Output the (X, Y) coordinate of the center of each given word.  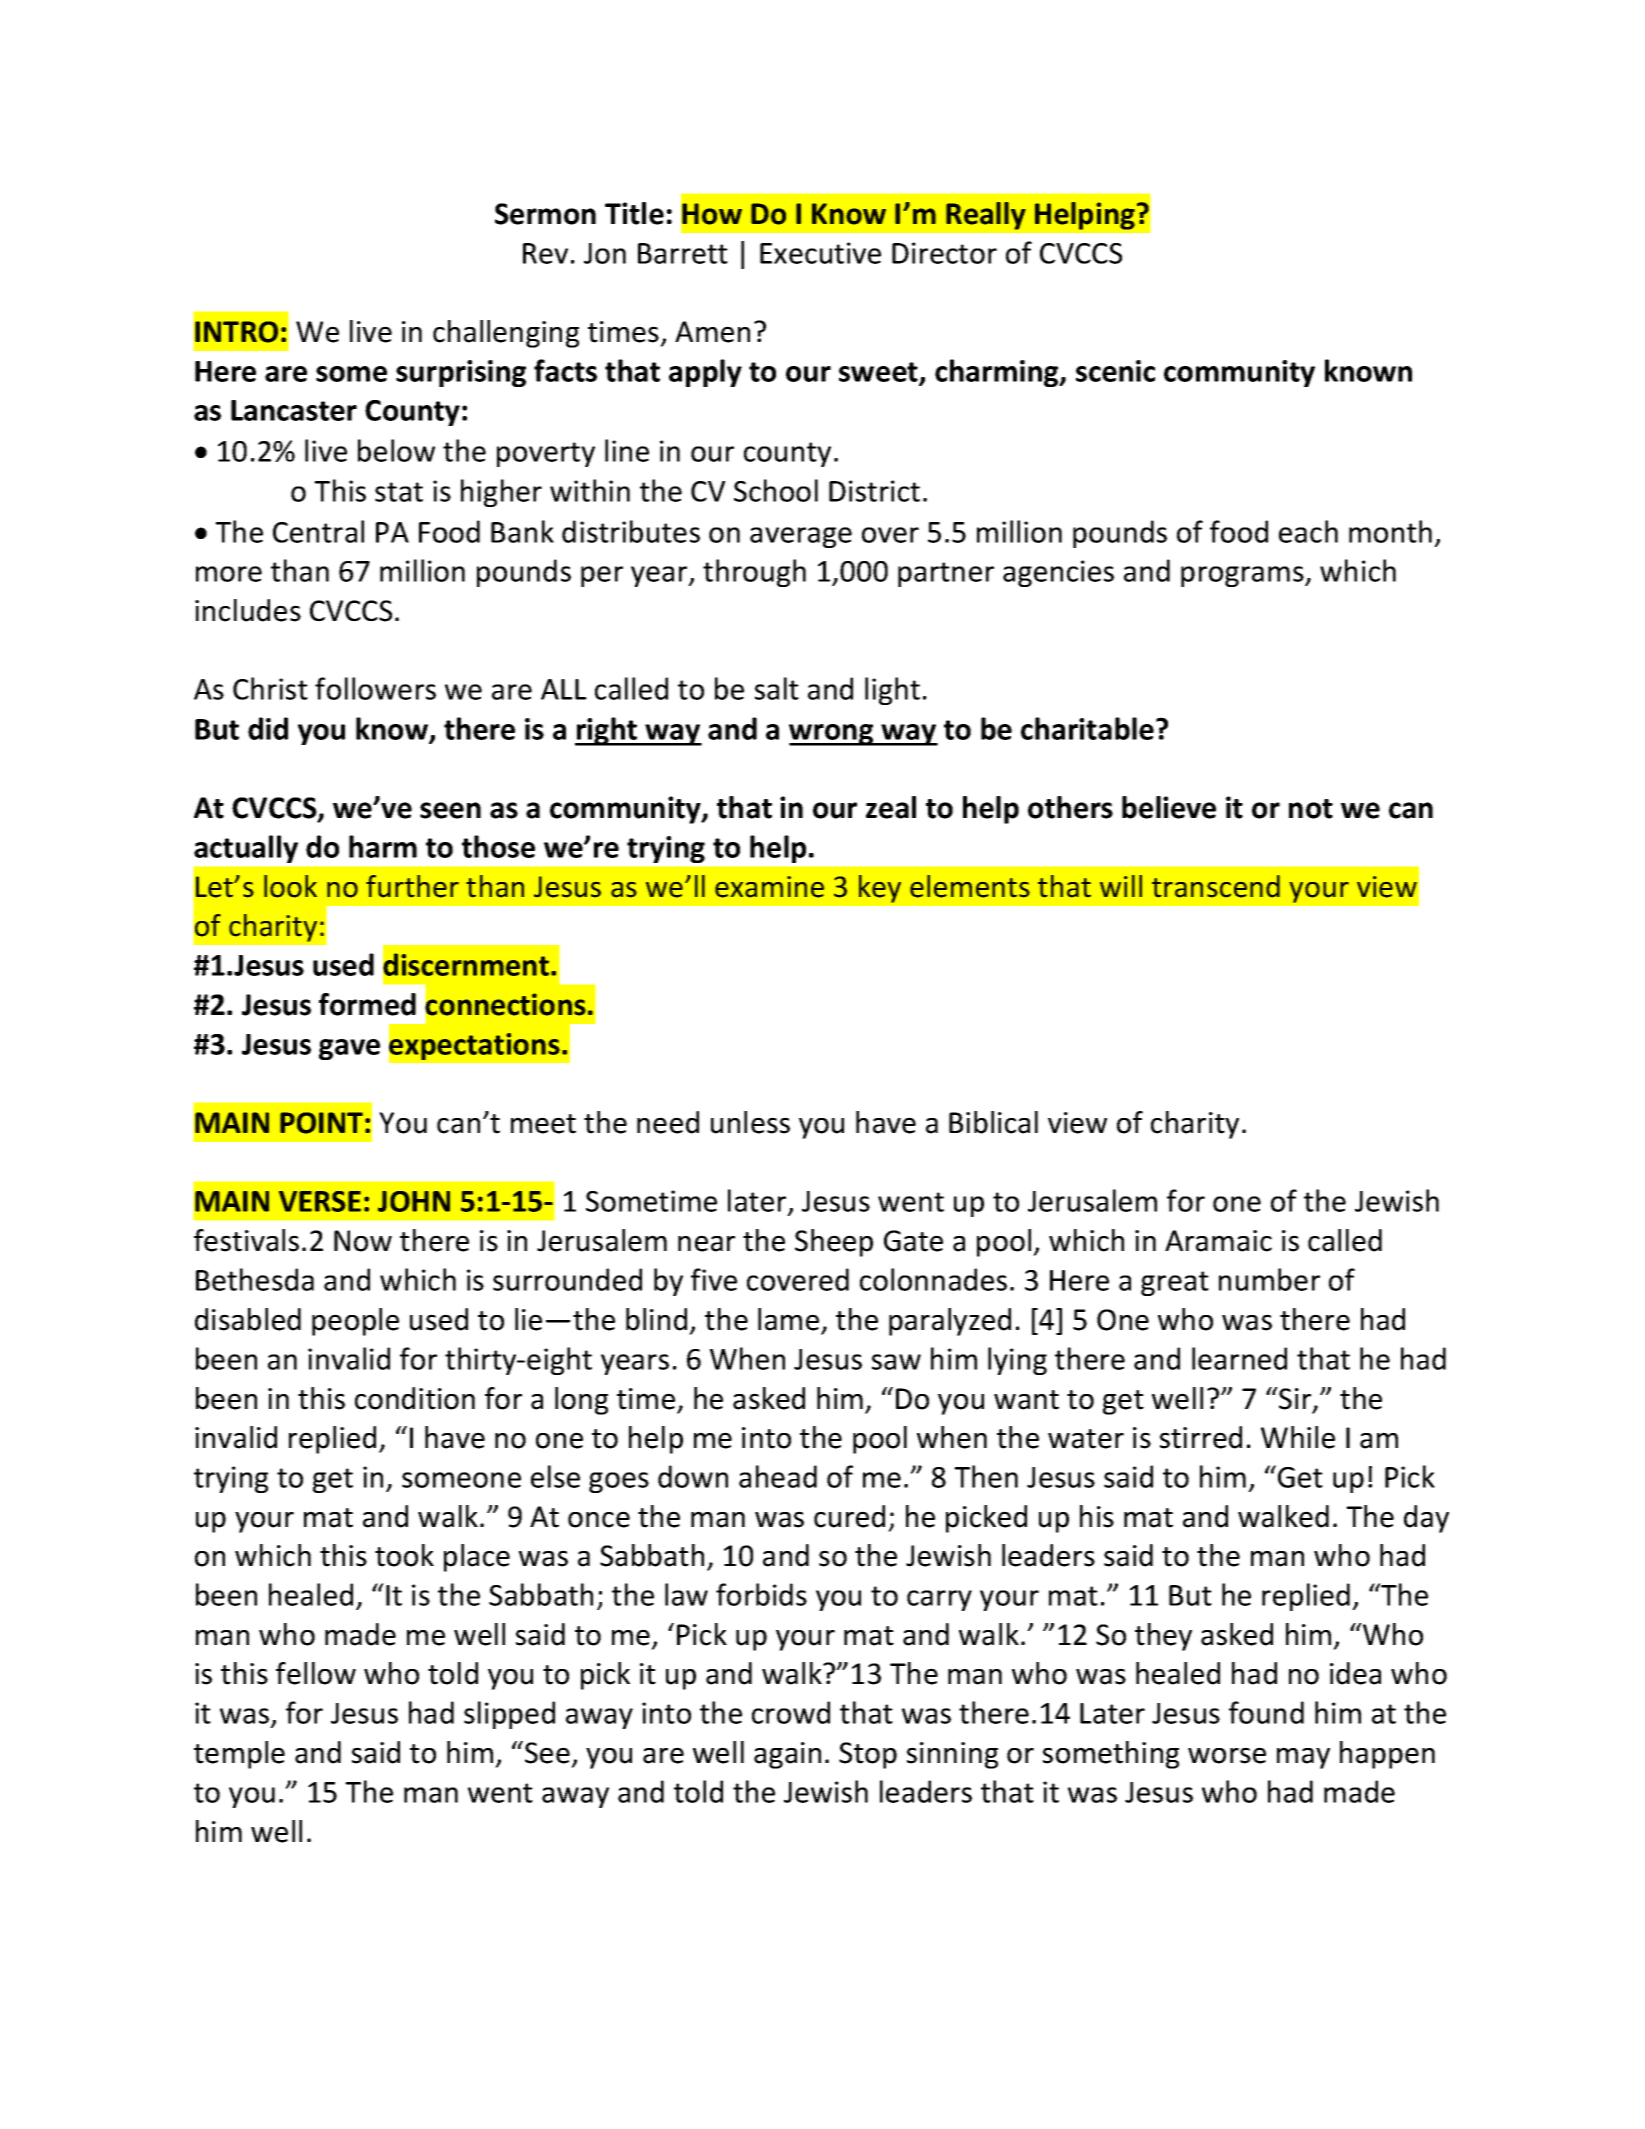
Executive (820, 253)
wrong (832, 735)
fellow (316, 1673)
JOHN (414, 1201)
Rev (545, 253)
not (1311, 809)
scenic (1115, 371)
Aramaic (1218, 1241)
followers (375, 688)
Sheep (834, 1243)
